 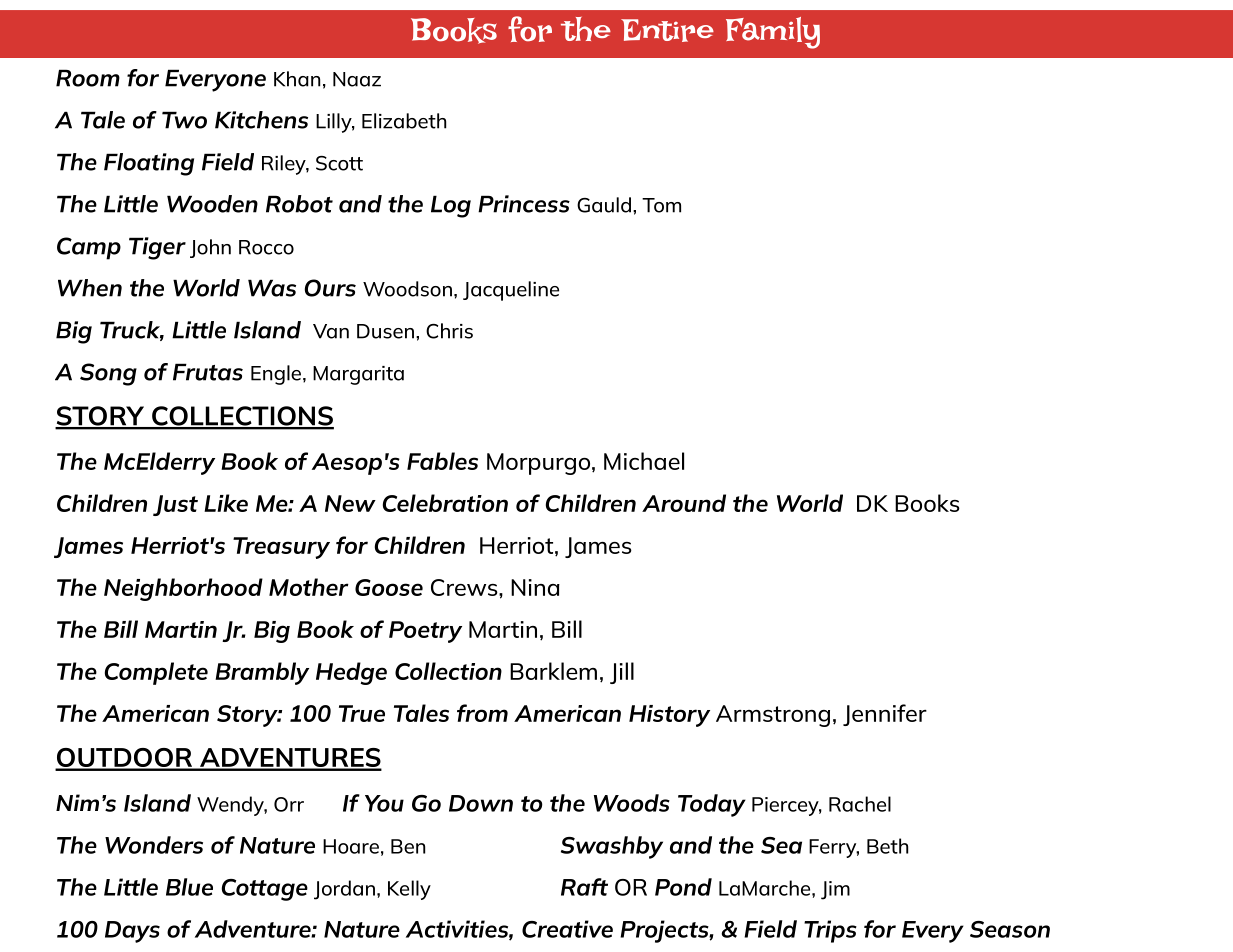 I want to click on from, so click(x=482, y=713).
